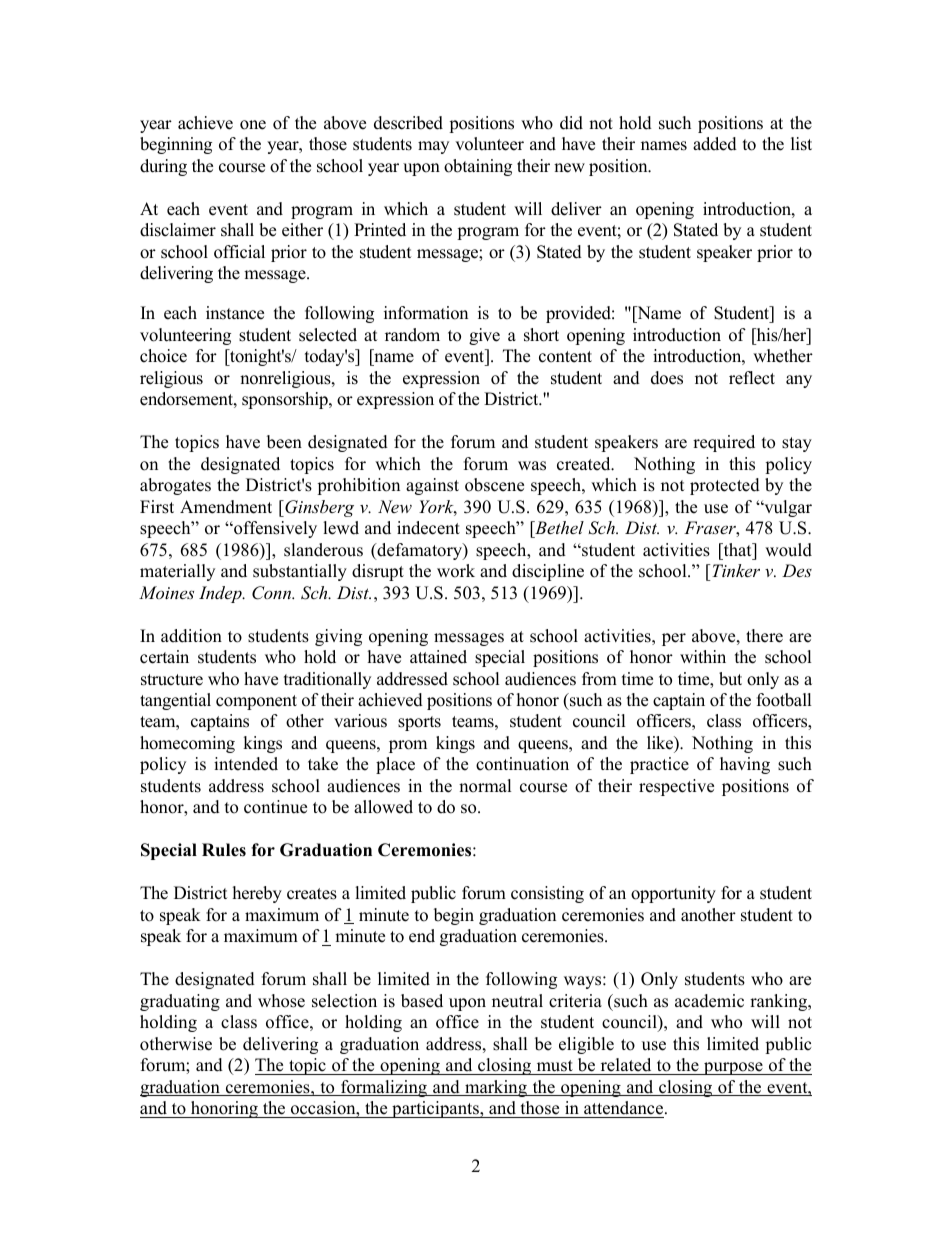 This image has height=1233, width=952. What do you see at coordinates (246, 764) in the image?
I see `intended` at bounding box center [246, 764].
